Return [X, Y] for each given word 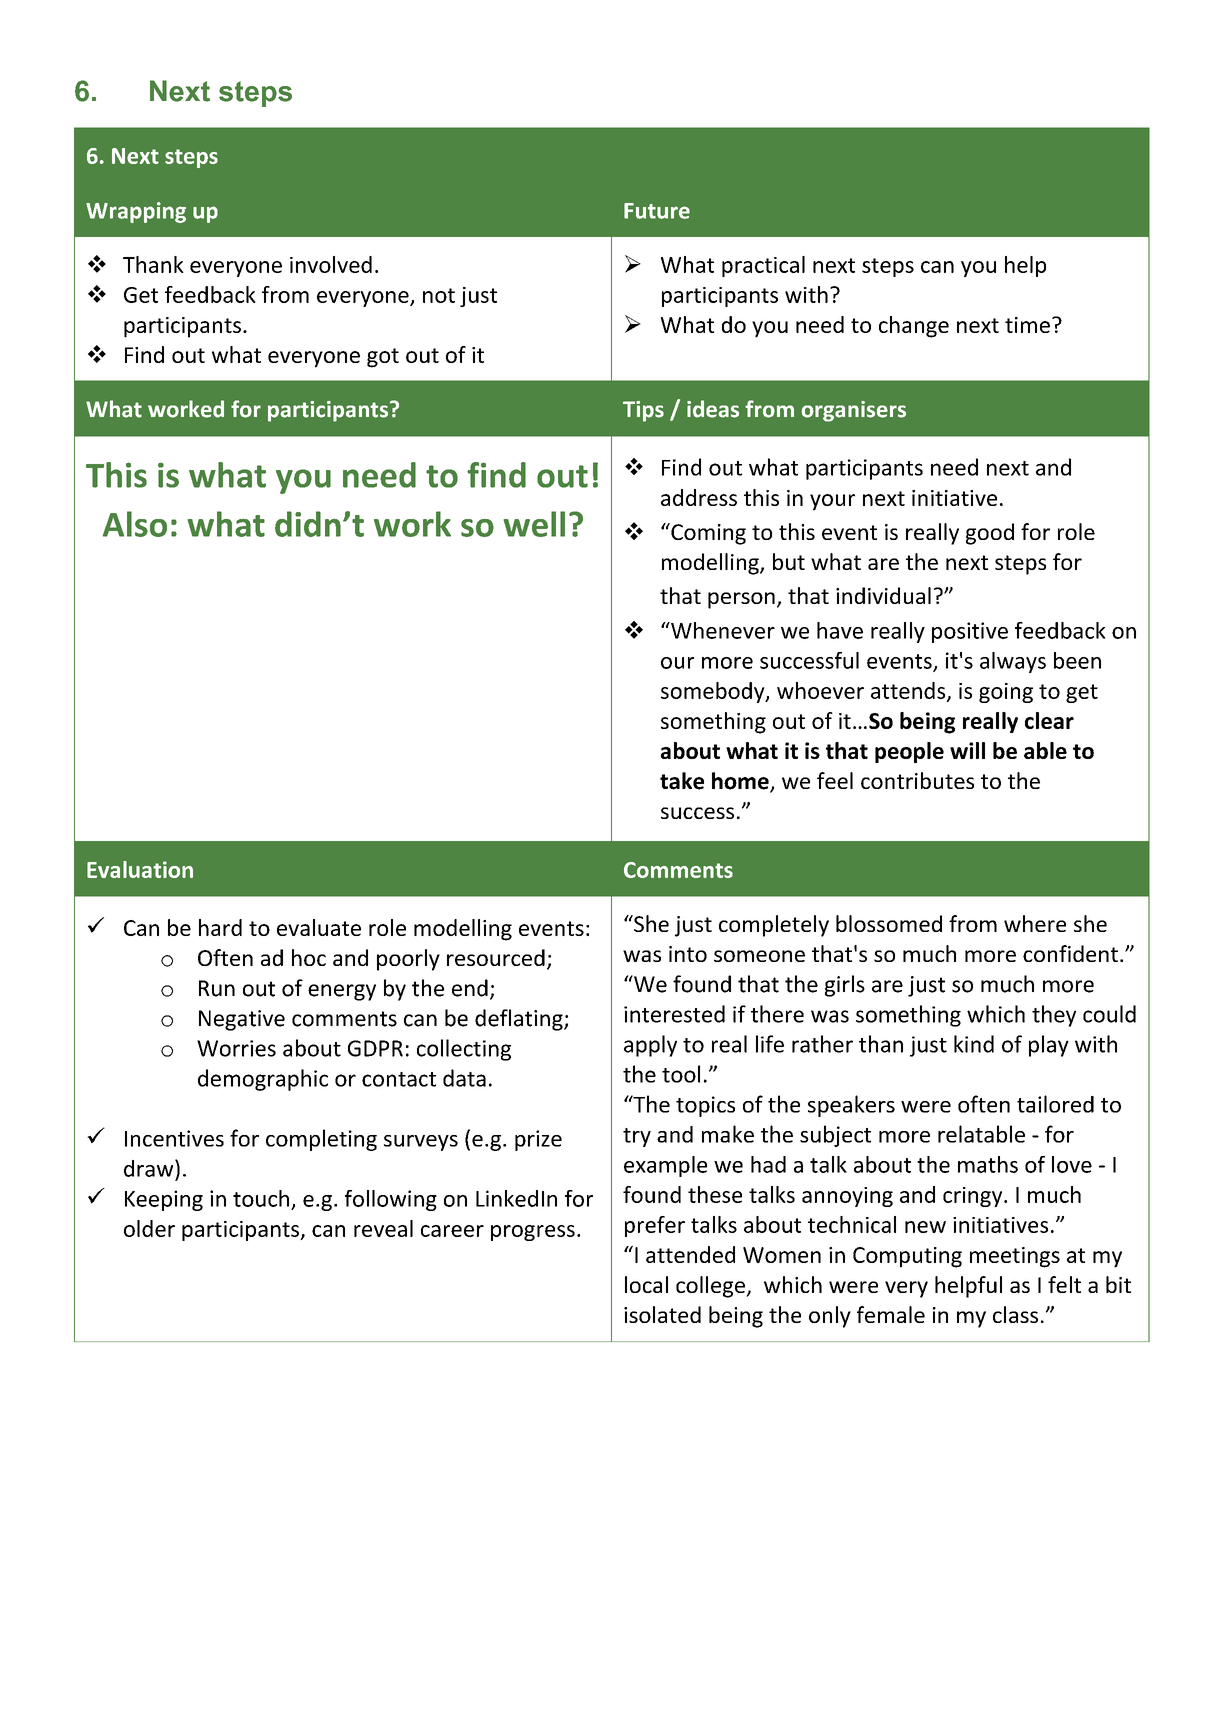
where [1035, 923]
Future [657, 211]
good [990, 534]
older [149, 1228]
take [682, 781]
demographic [263, 1080]
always [1013, 662]
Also [135, 524]
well [534, 524]
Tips [643, 411]
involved [331, 264]
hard [220, 927]
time [1027, 325]
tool [681, 1074]
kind [974, 1044]
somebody [714, 692]
